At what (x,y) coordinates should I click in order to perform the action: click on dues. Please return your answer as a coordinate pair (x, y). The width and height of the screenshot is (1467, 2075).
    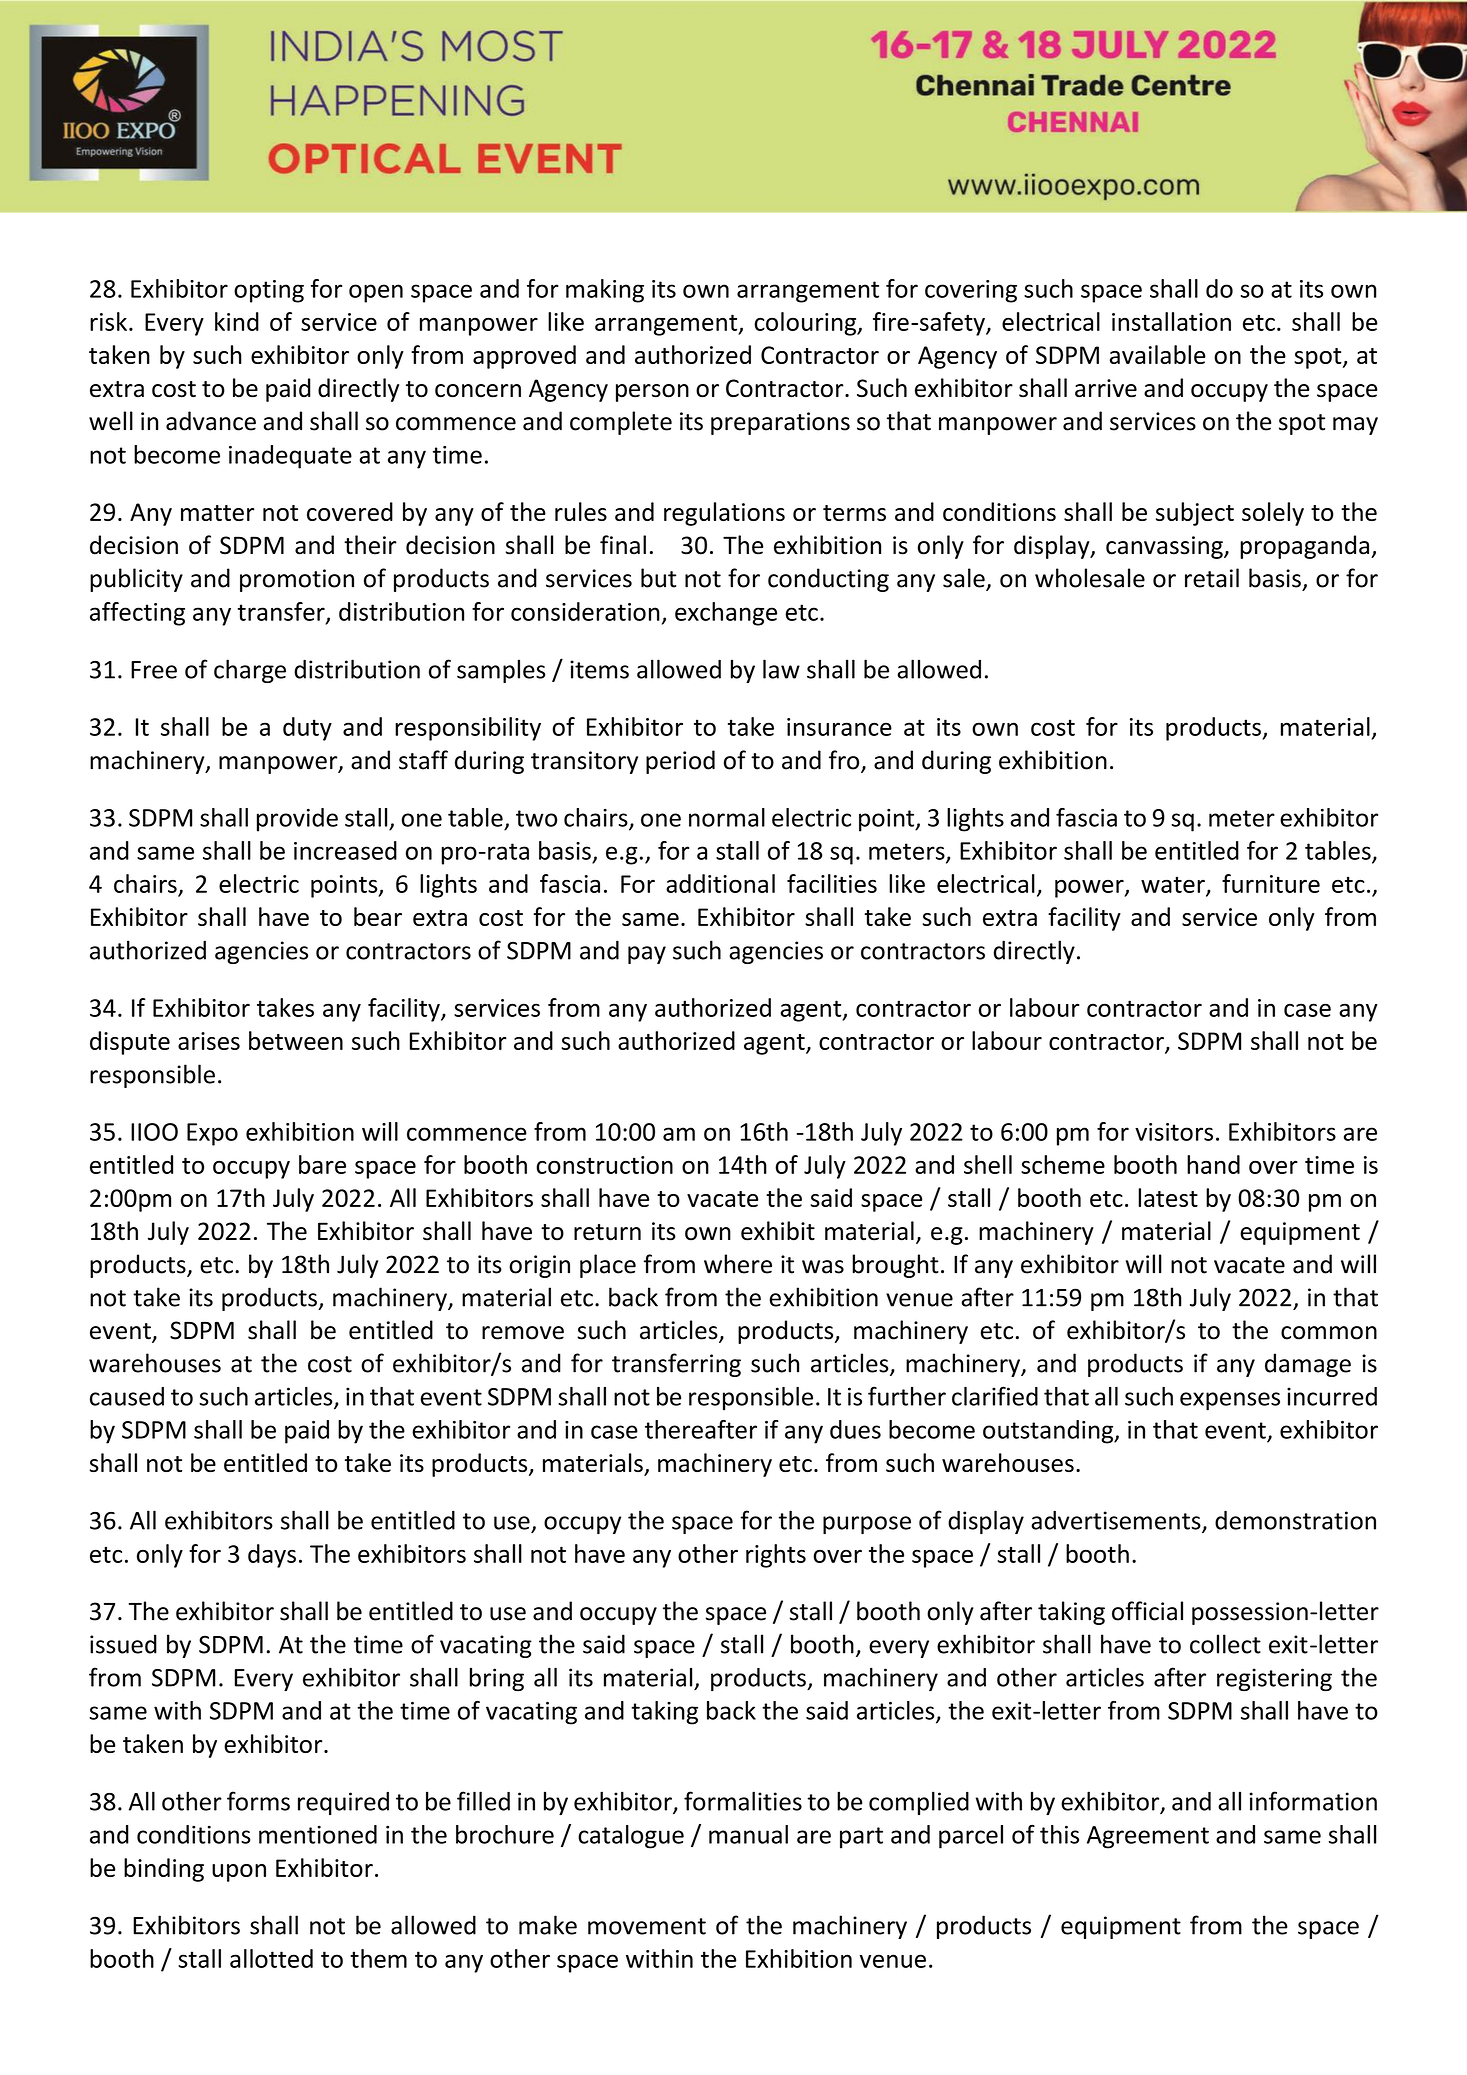
    Looking at the image, I should click on (855, 1429).
